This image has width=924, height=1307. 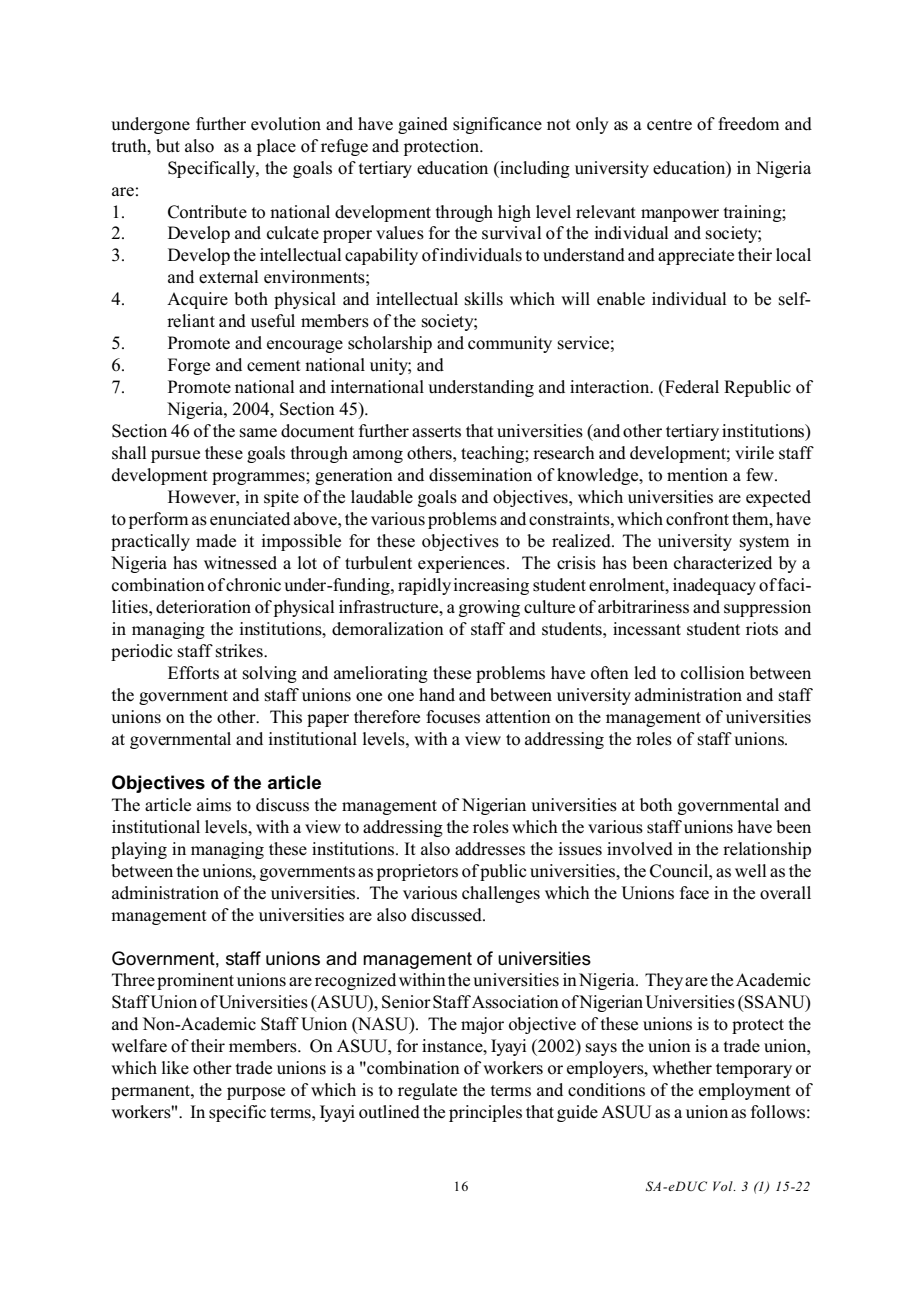 I want to click on like, so click(x=175, y=1067).
